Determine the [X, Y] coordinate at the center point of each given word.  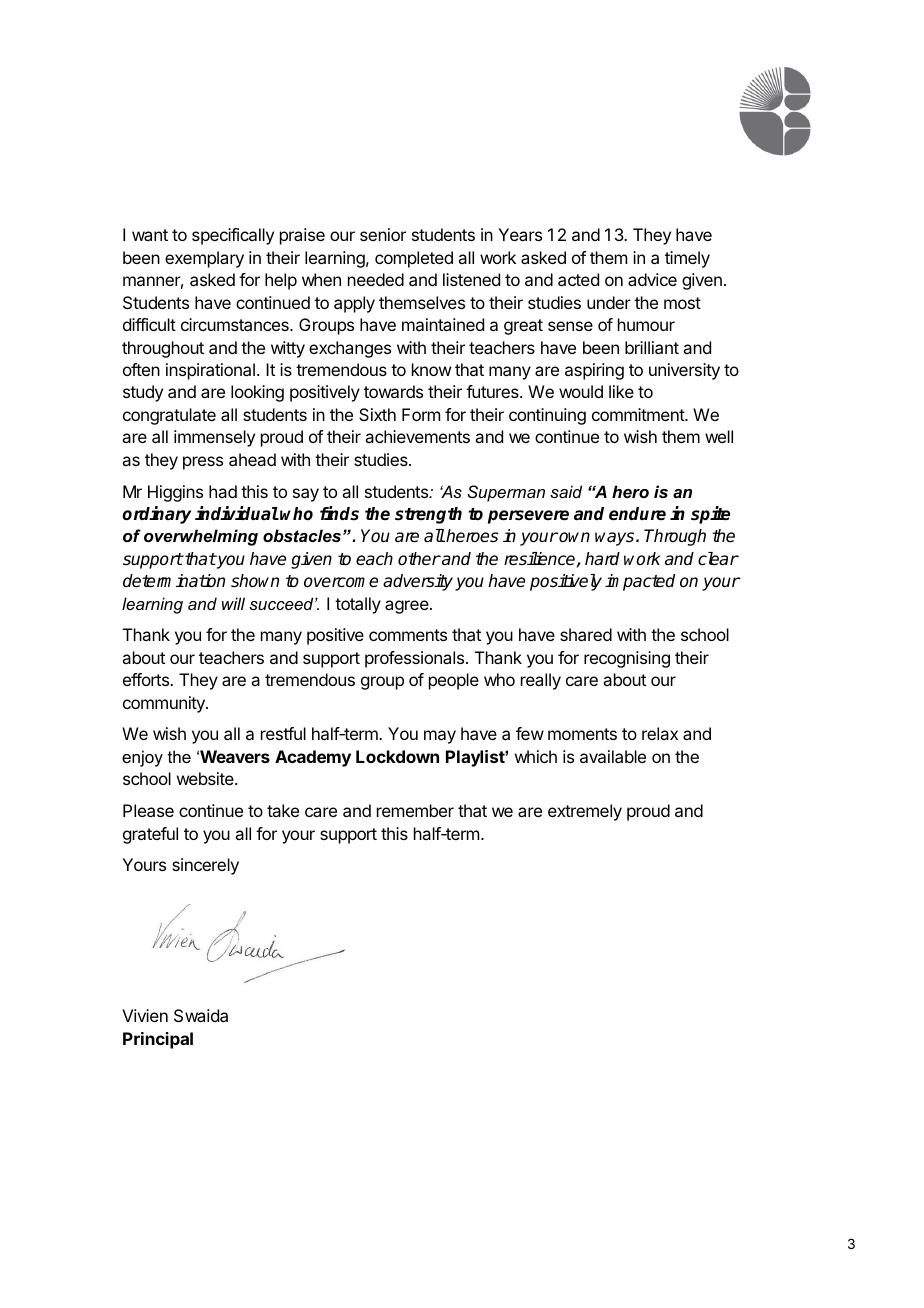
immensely [214, 438]
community [165, 704]
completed [414, 259]
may [440, 737]
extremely [585, 812]
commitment [639, 414]
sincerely [205, 866]
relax [660, 733]
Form [421, 414]
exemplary [204, 259]
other [419, 558]
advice [652, 279]
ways [616, 539]
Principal [158, 1040]
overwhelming [201, 537]
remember [415, 810]
